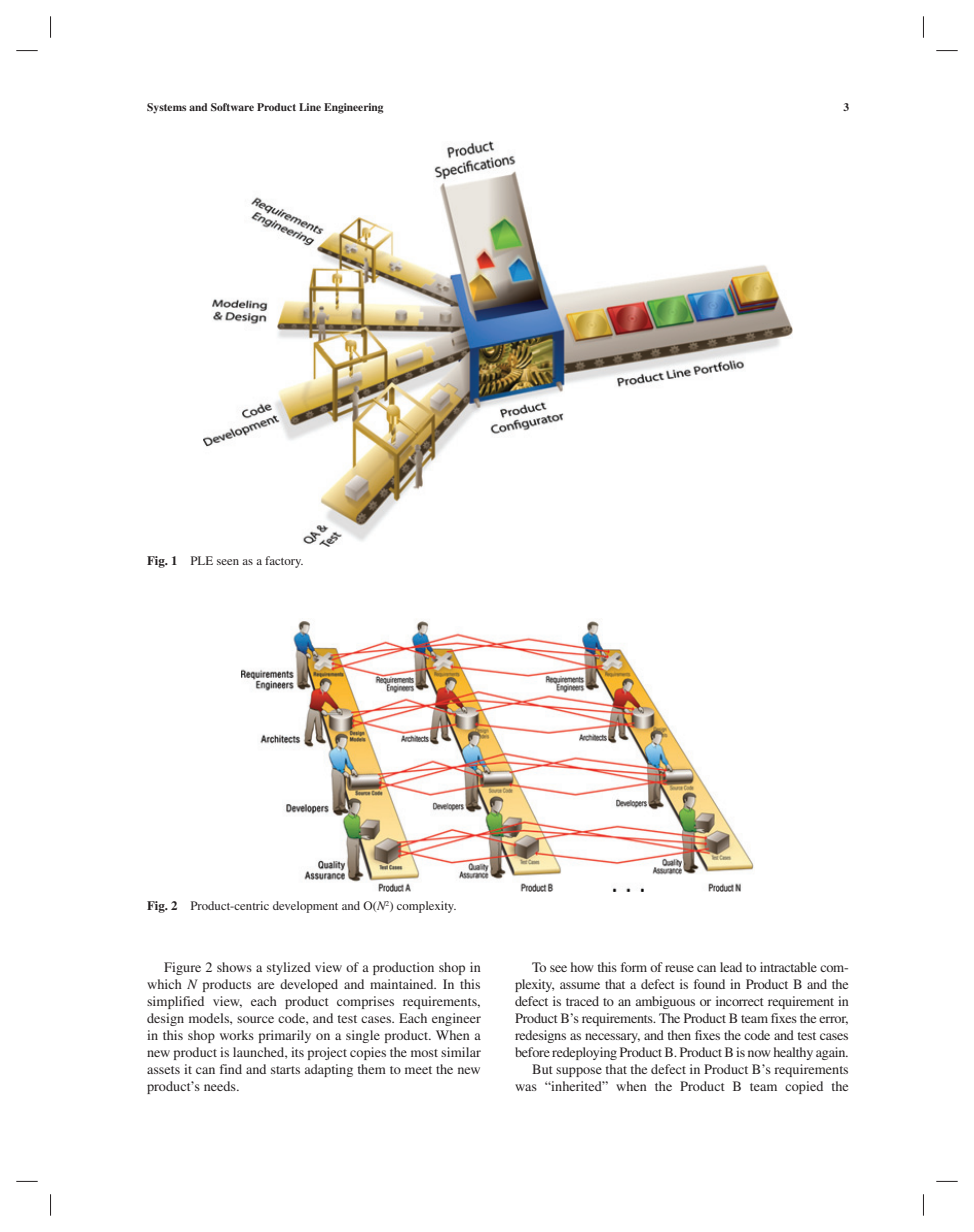 This screenshot has width=974, height=1232. What do you see at coordinates (310, 107) in the screenshot?
I see `Line` at bounding box center [310, 107].
